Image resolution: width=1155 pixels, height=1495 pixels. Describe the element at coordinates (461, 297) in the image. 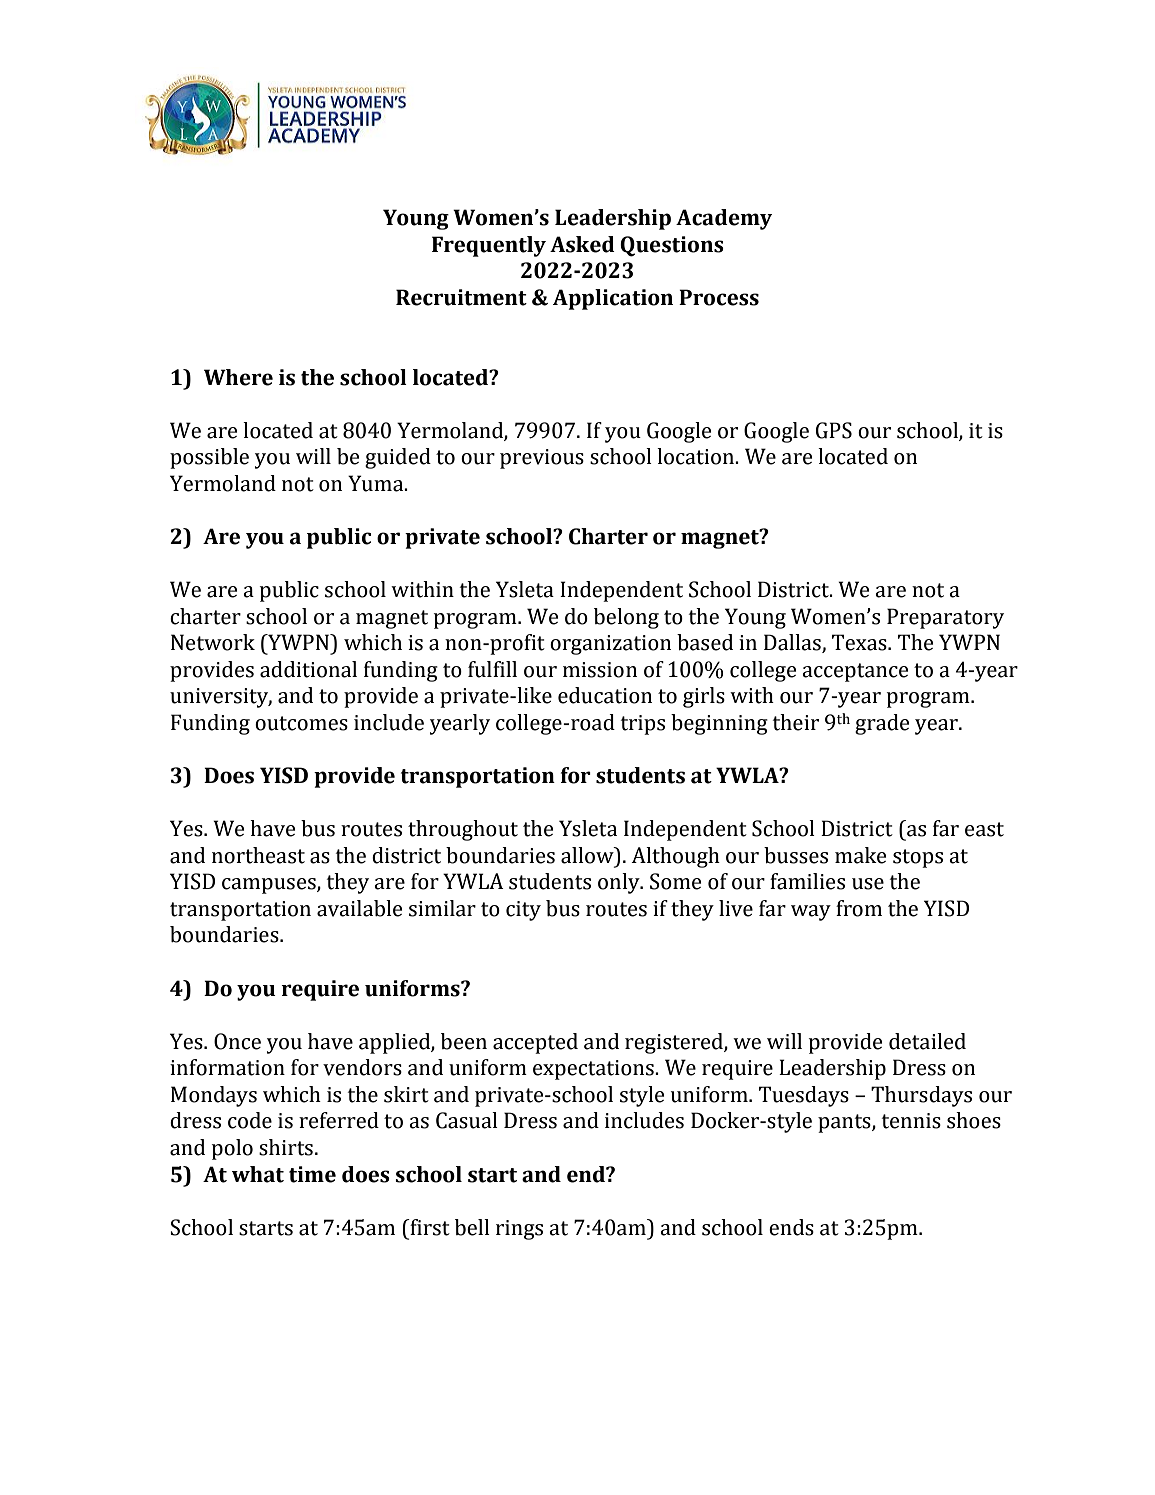

I see `Recruitment` at that location.
